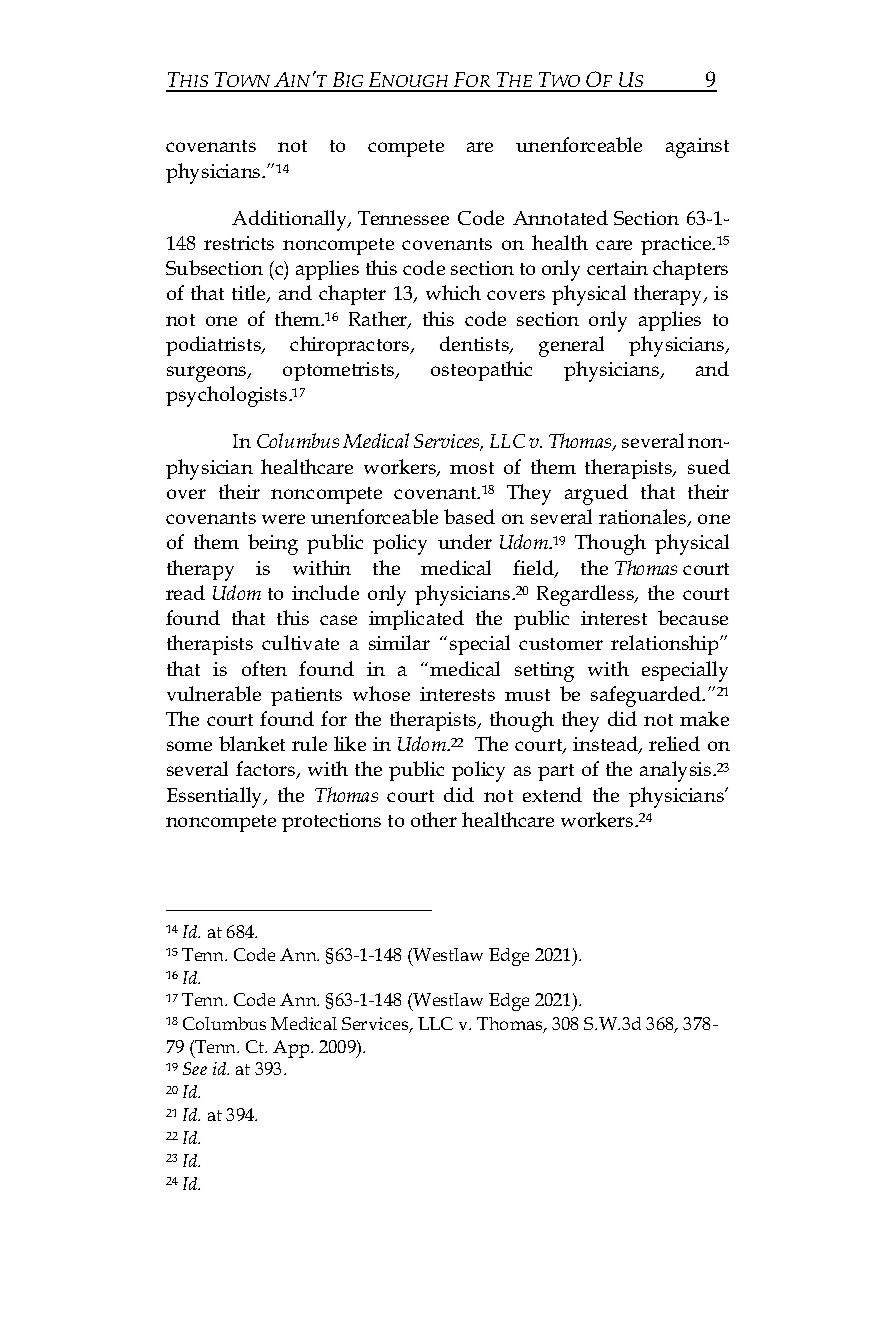 The height and width of the screenshot is (1328, 896). Describe the element at coordinates (291, 220) in the screenshot. I see `Additionally` at that location.
